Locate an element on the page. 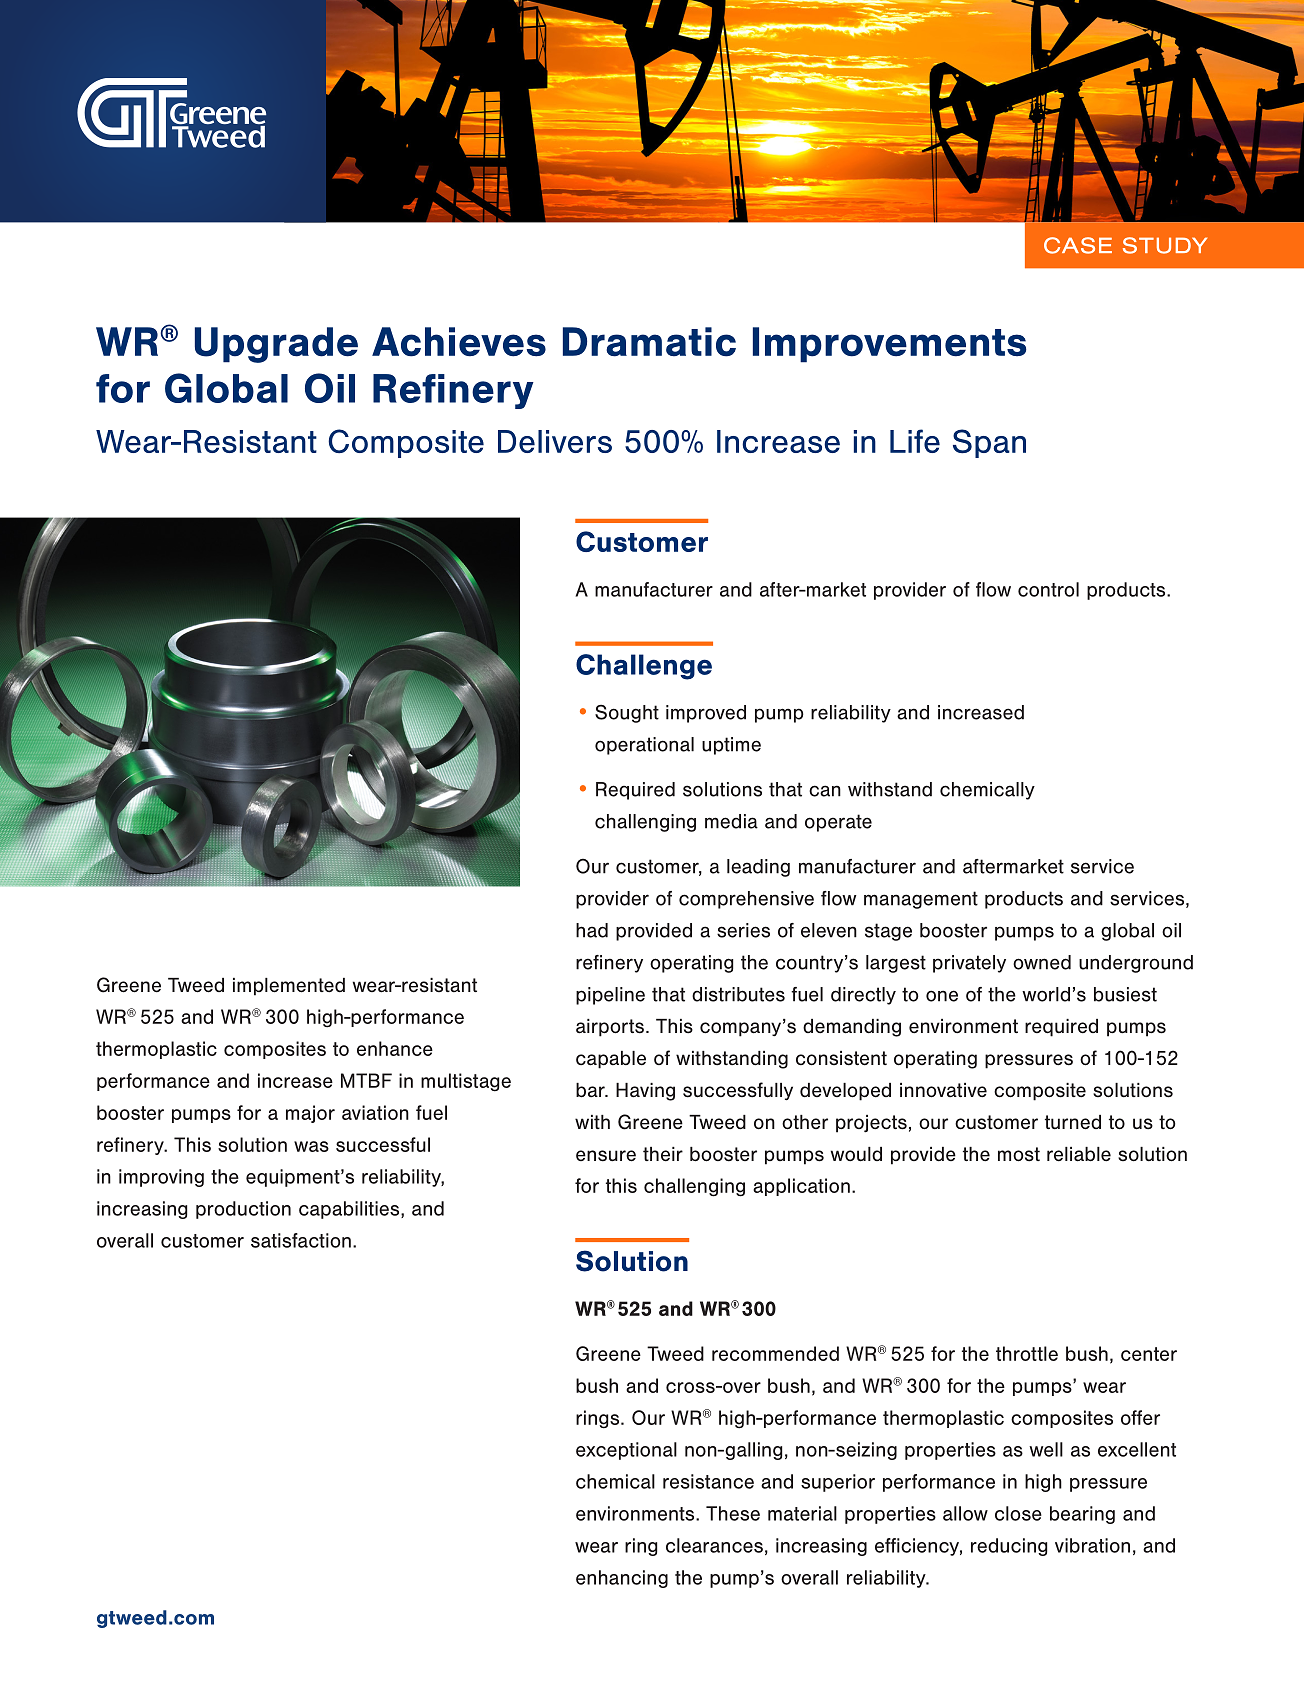 Image resolution: width=1304 pixels, height=1687 pixels. enhancing is located at coordinates (622, 1579).
